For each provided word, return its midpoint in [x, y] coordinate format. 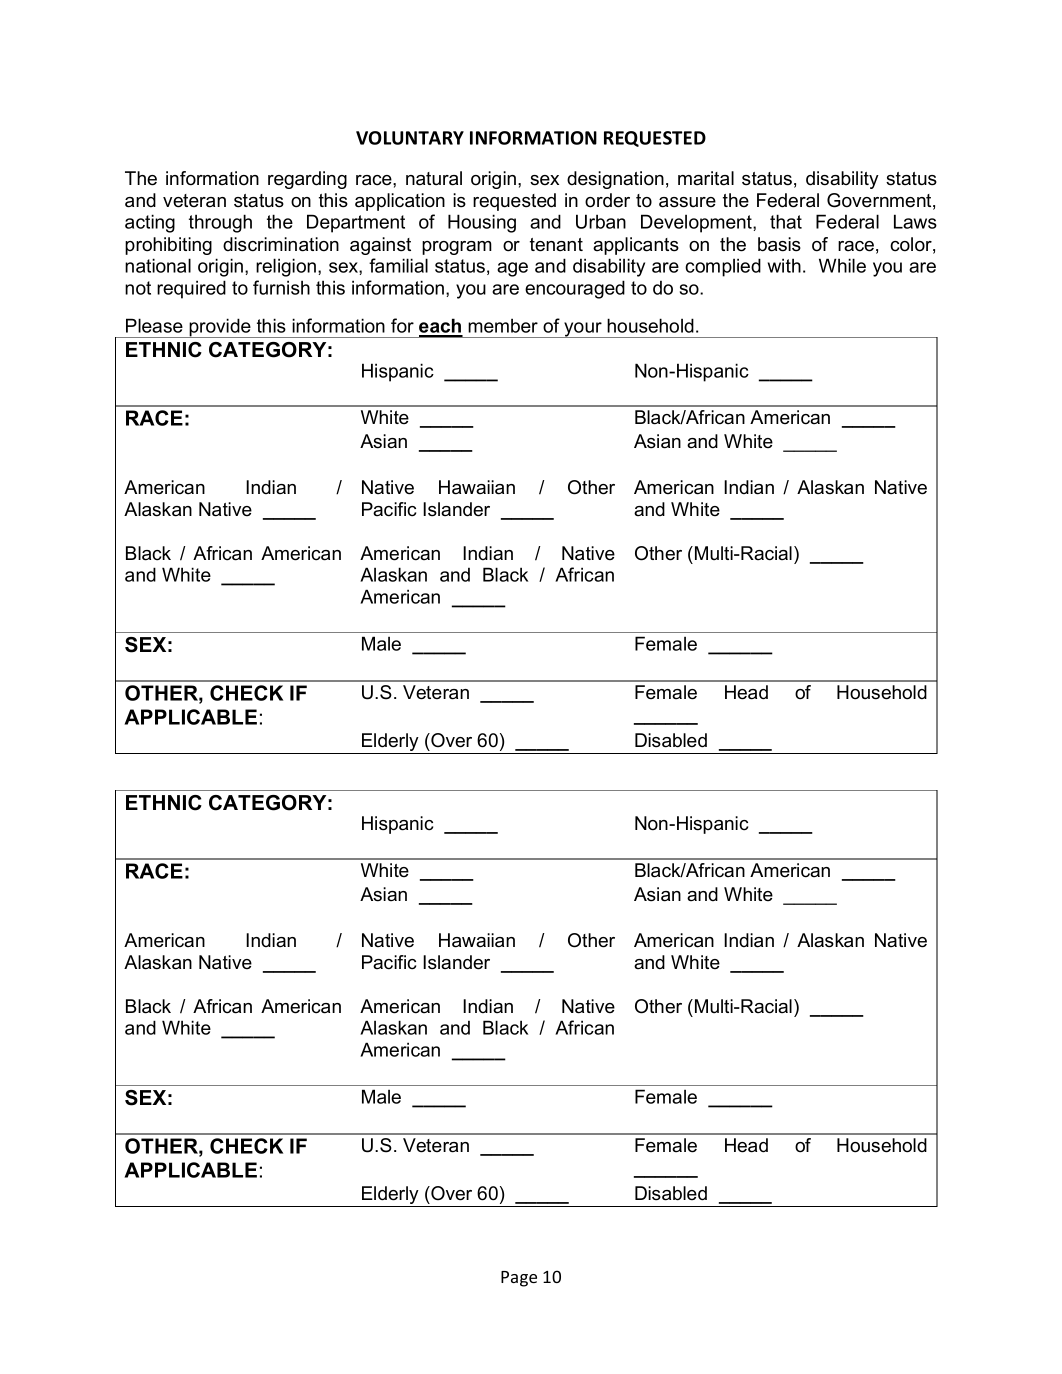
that [786, 221]
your [583, 330]
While [842, 265]
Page [519, 1279]
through [220, 223]
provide [220, 328]
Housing [482, 223]
